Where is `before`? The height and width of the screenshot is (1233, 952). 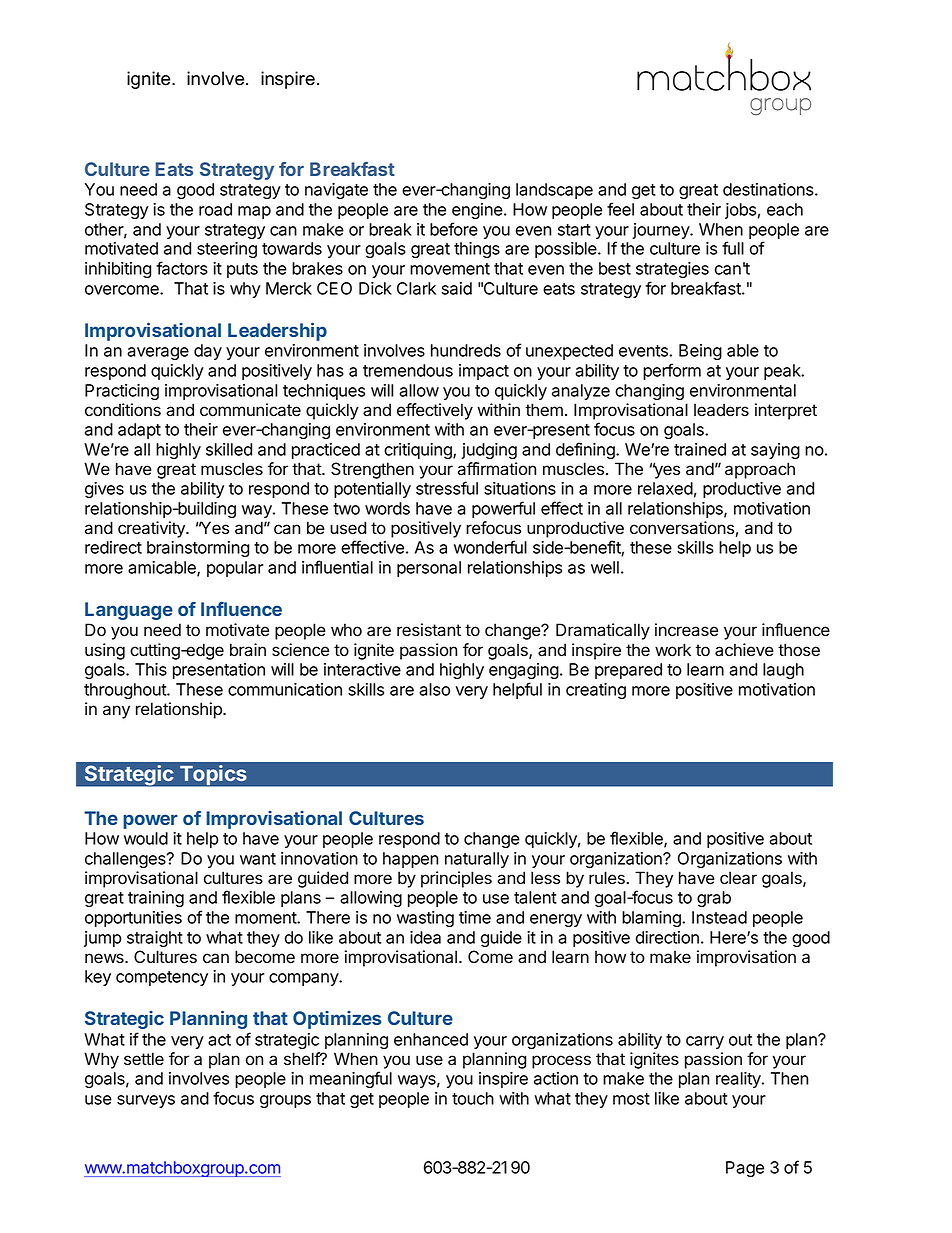 before is located at coordinates (454, 229).
